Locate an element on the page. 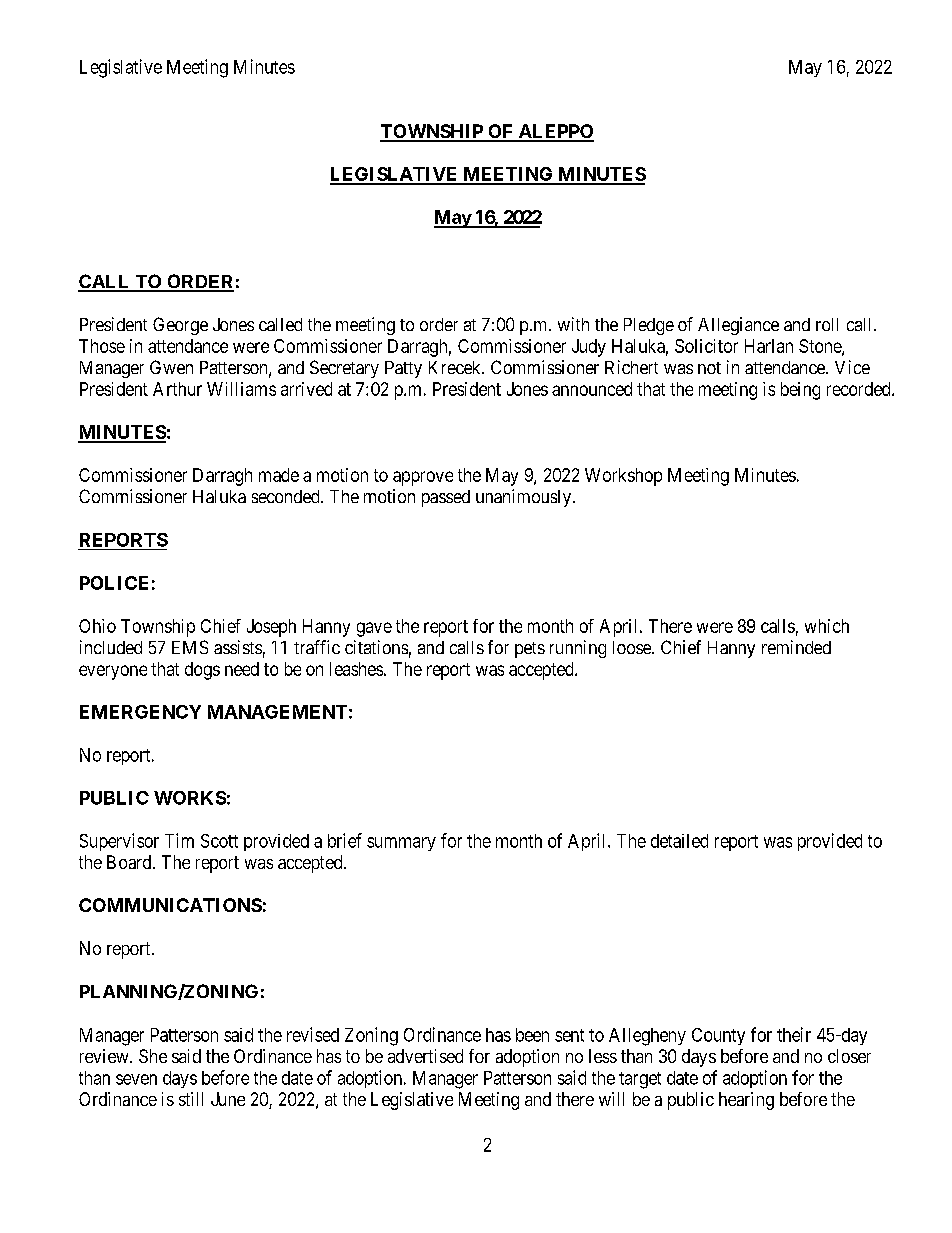 The image size is (952, 1233). still is located at coordinates (191, 1099).
